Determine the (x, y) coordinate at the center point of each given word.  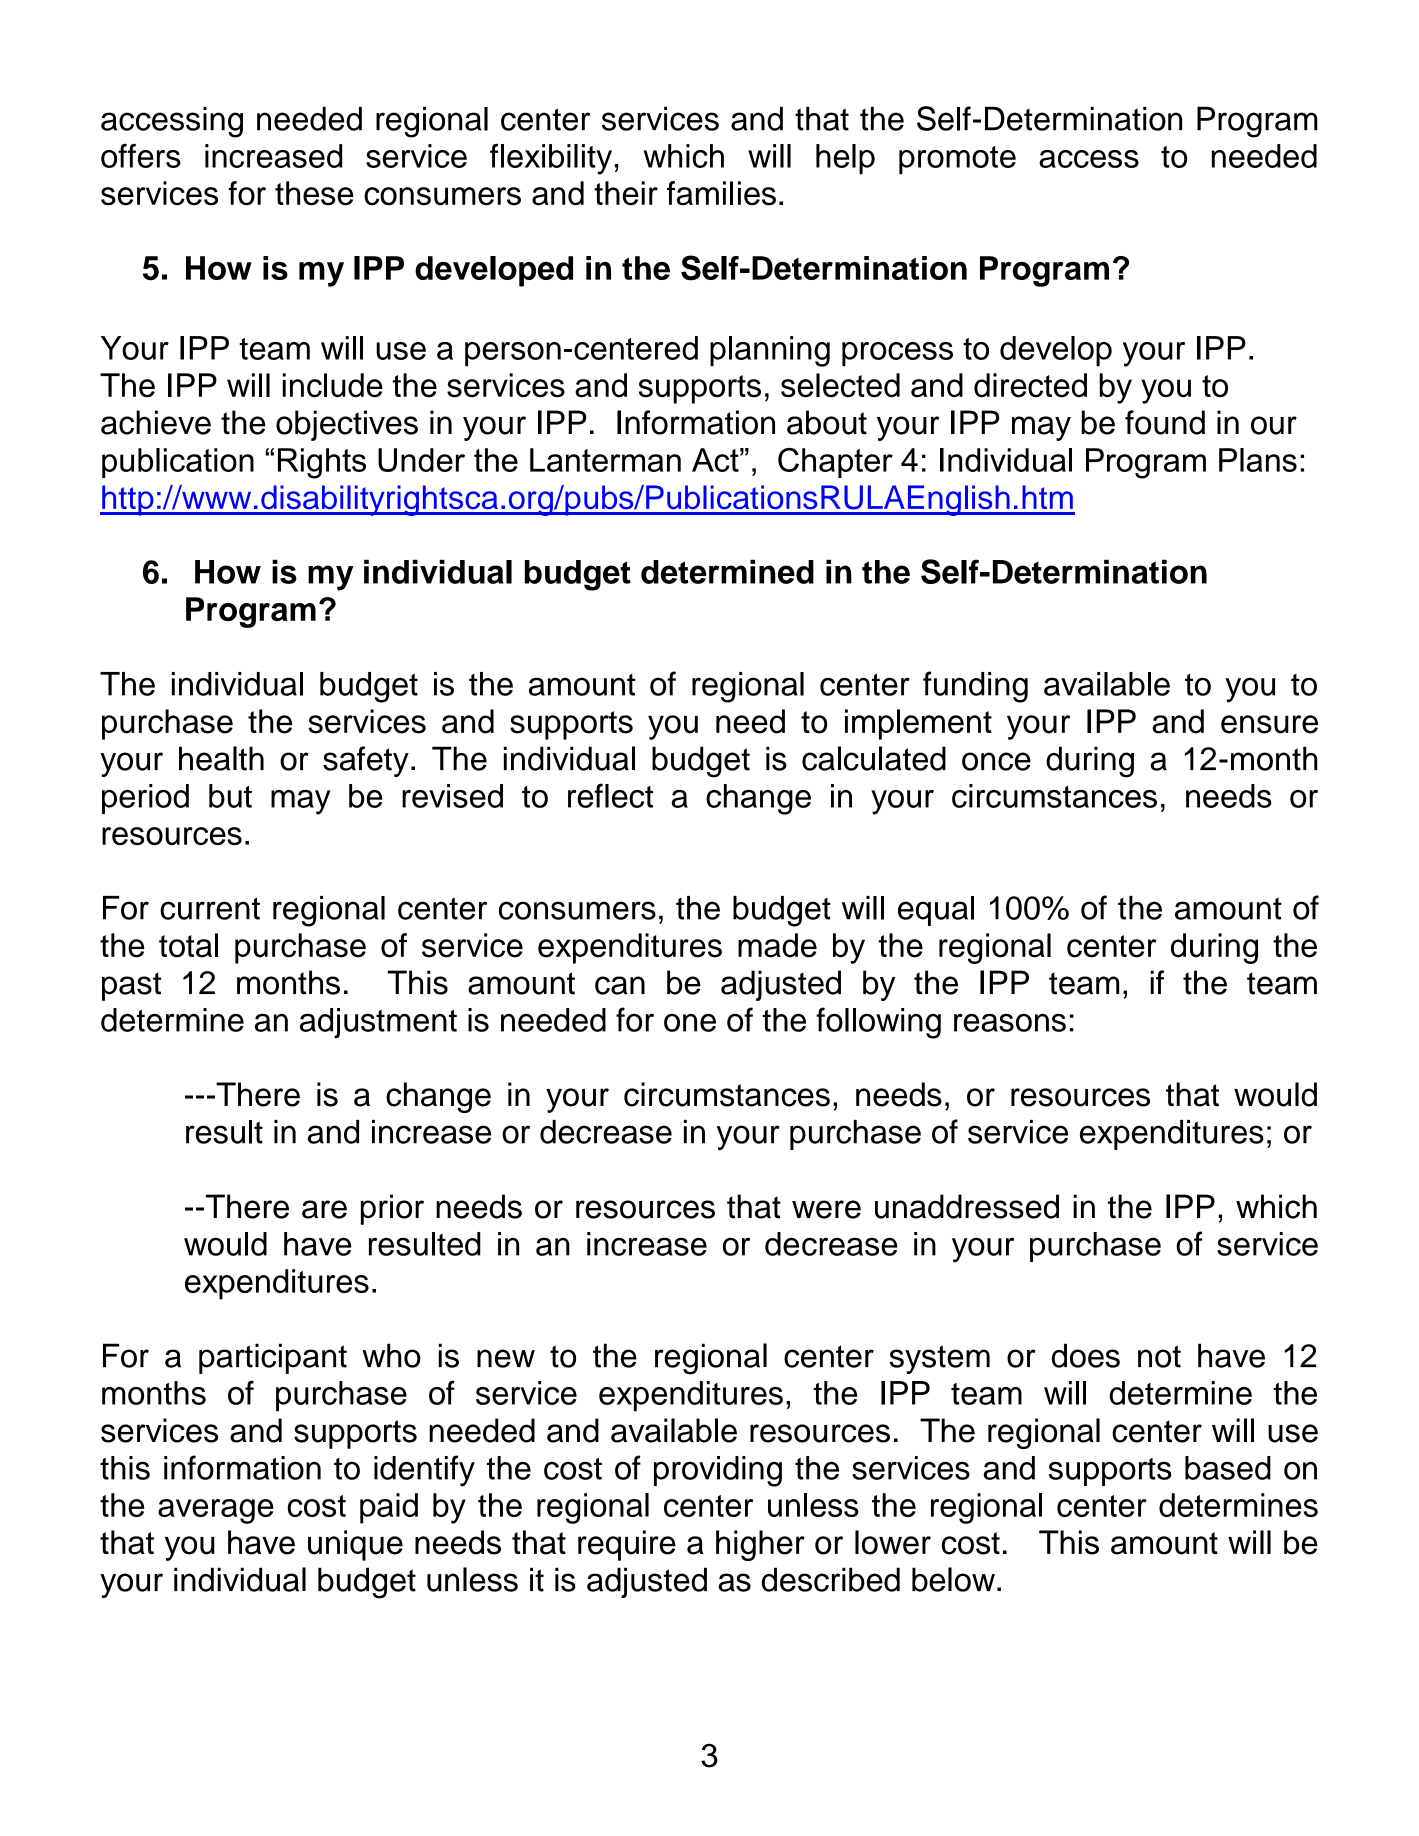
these (314, 193)
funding (975, 687)
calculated (874, 758)
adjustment (378, 1023)
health (221, 758)
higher (760, 1545)
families (721, 193)
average (216, 1511)
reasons (1010, 1023)
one (690, 1023)
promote (957, 160)
